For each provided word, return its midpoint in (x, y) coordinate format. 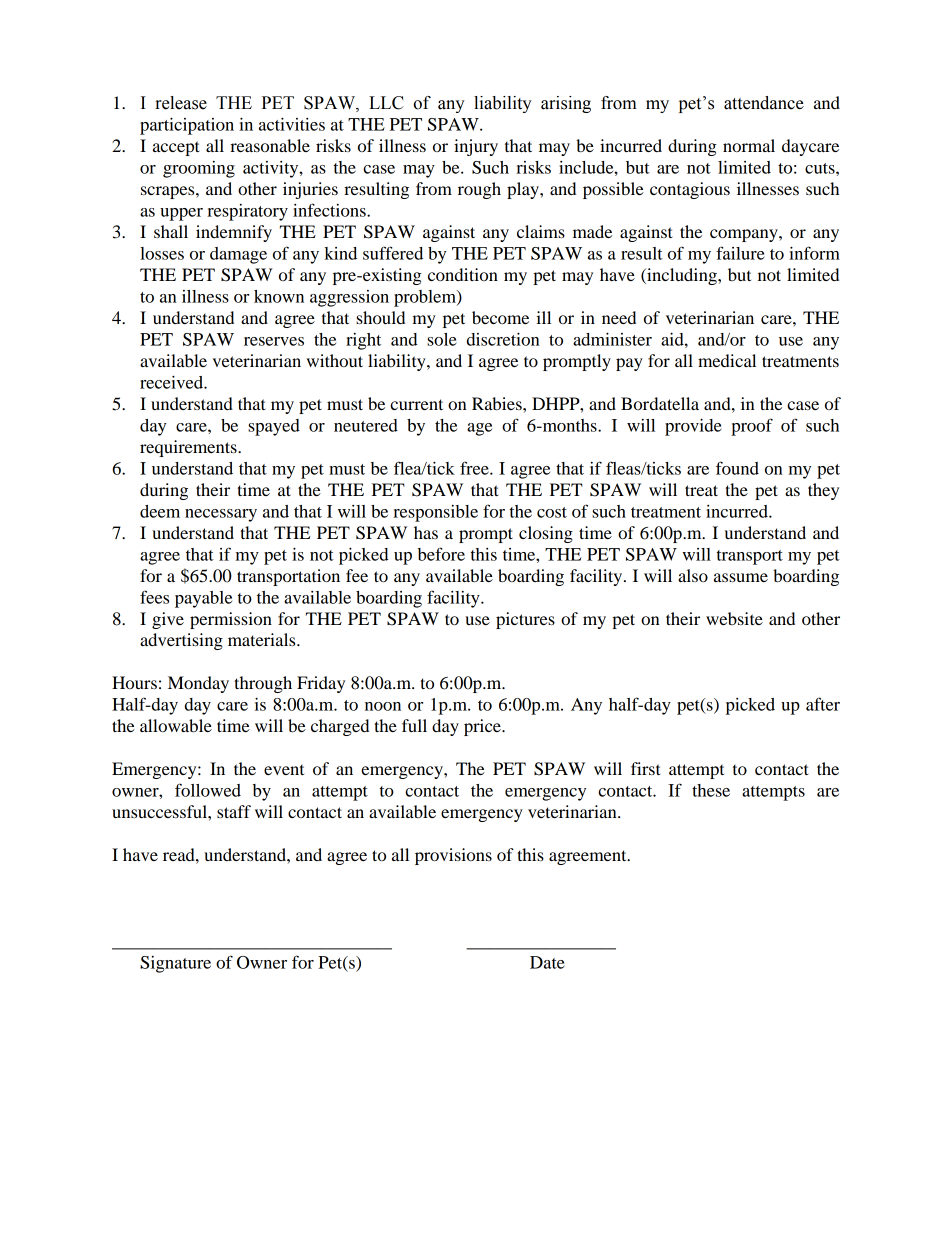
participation (187, 126)
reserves (274, 341)
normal (749, 145)
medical (727, 360)
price (483, 727)
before (441, 554)
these (711, 790)
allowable (176, 725)
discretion (503, 339)
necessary (221, 515)
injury (476, 147)
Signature (175, 964)
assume (741, 577)
